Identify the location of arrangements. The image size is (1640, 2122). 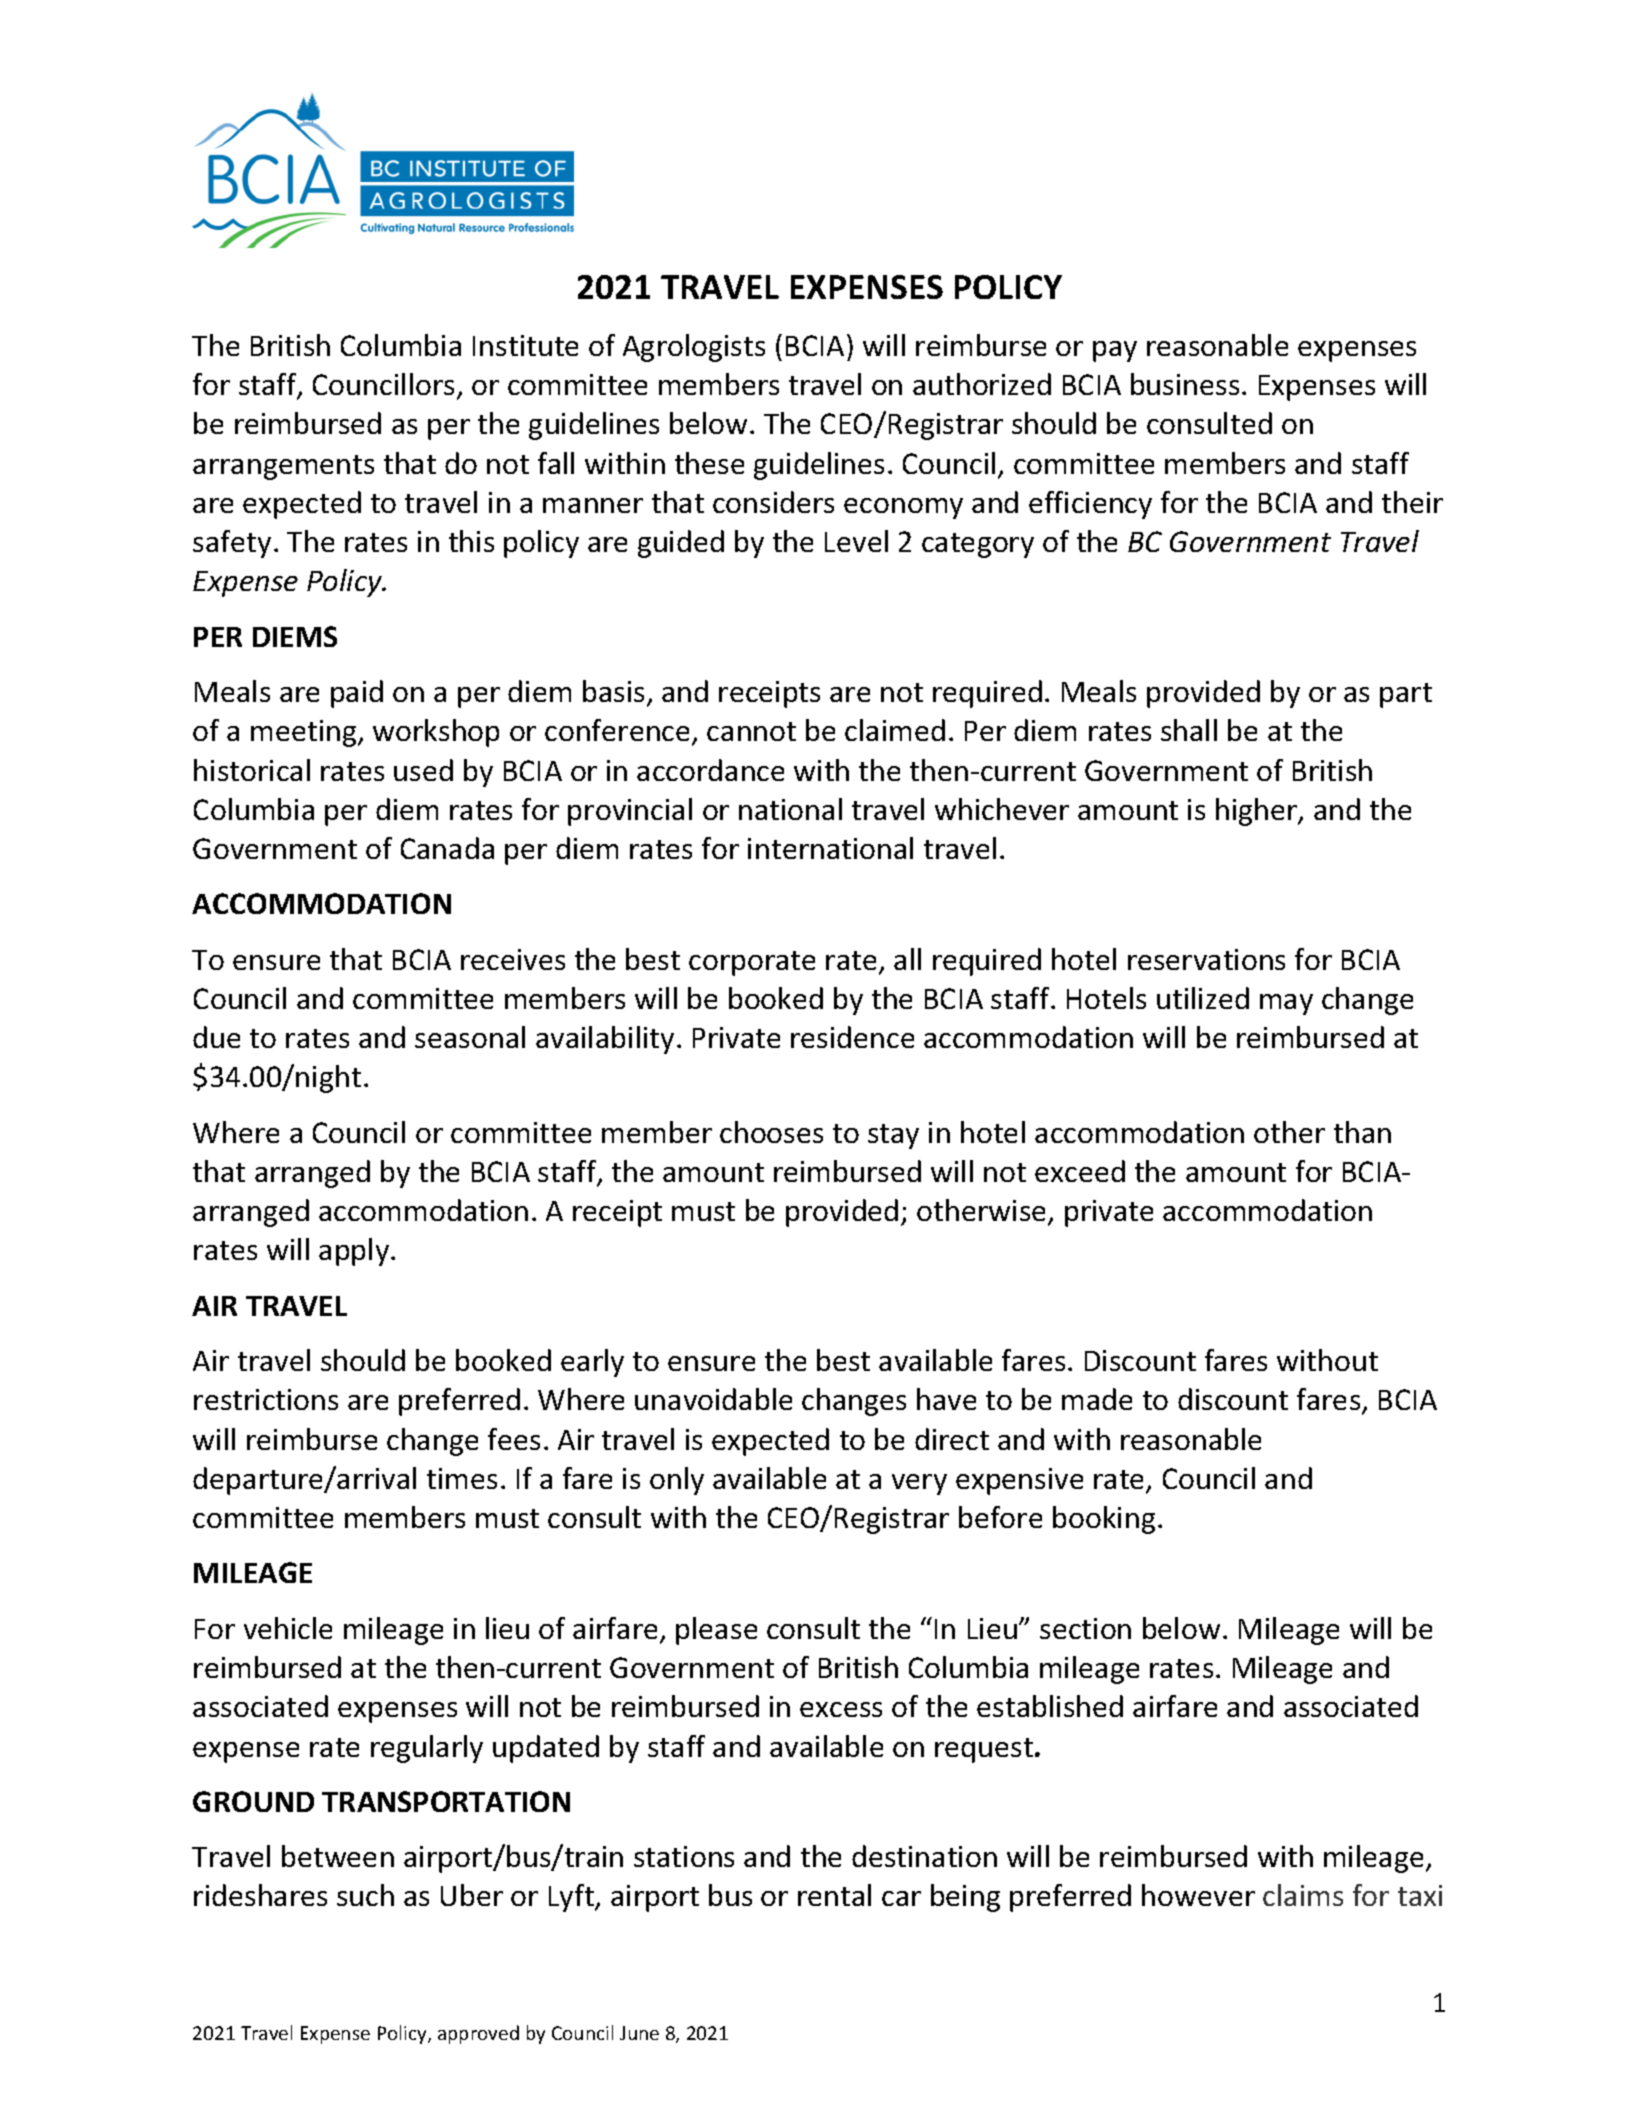
(283, 467).
